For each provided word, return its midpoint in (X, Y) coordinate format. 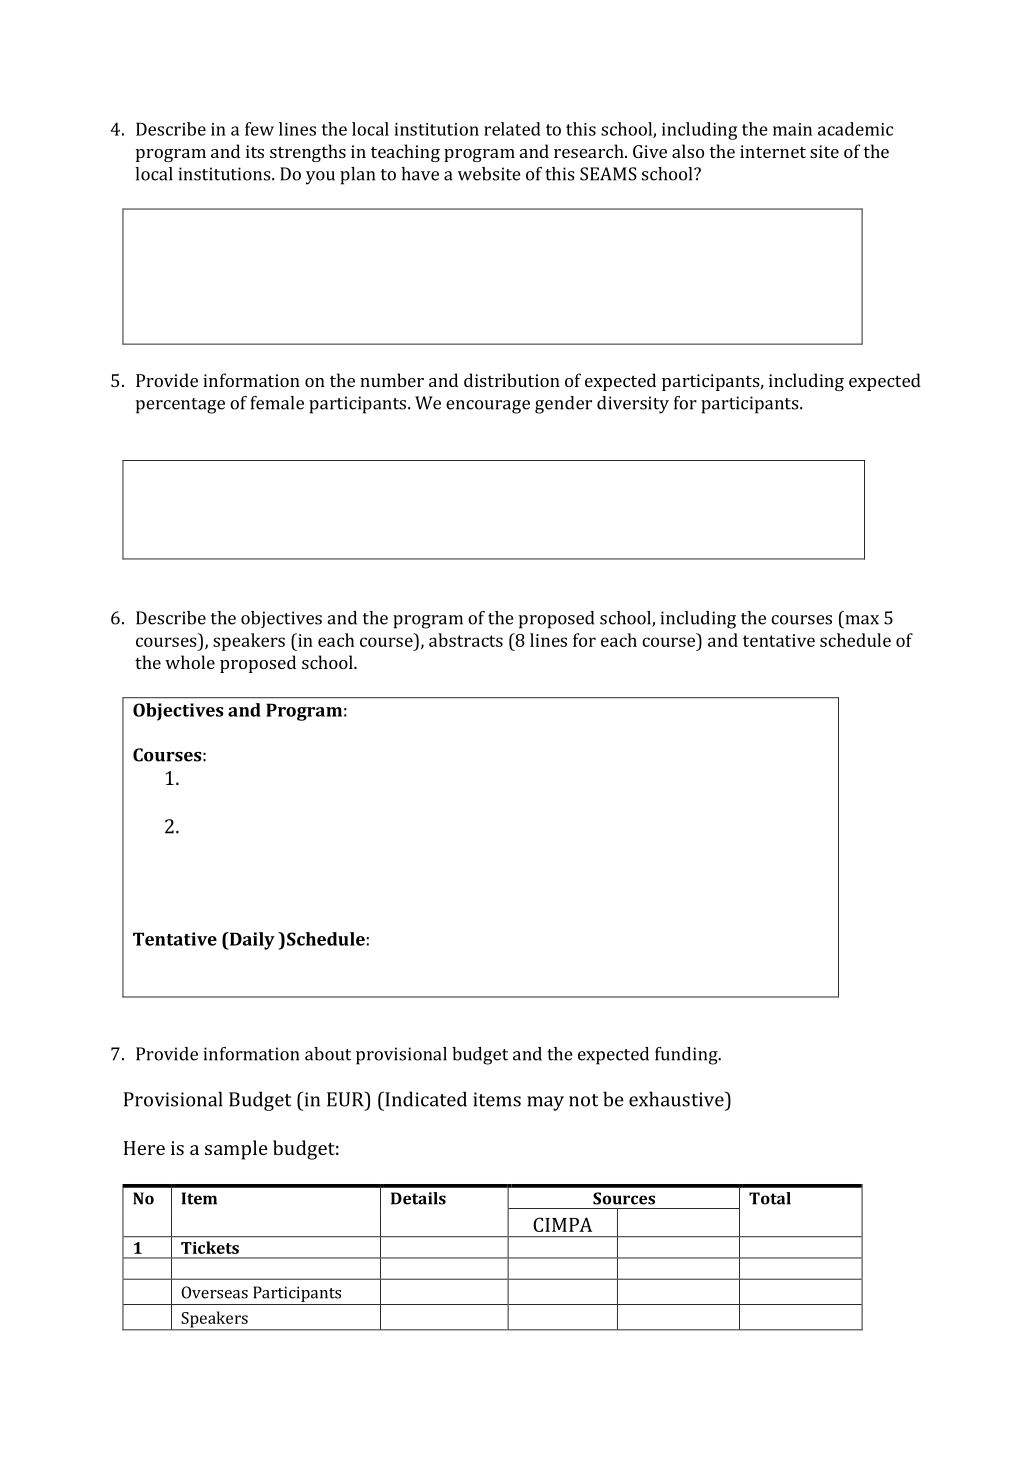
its (255, 151)
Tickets (210, 1247)
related (512, 129)
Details (418, 1198)
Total (770, 1198)
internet (773, 151)
